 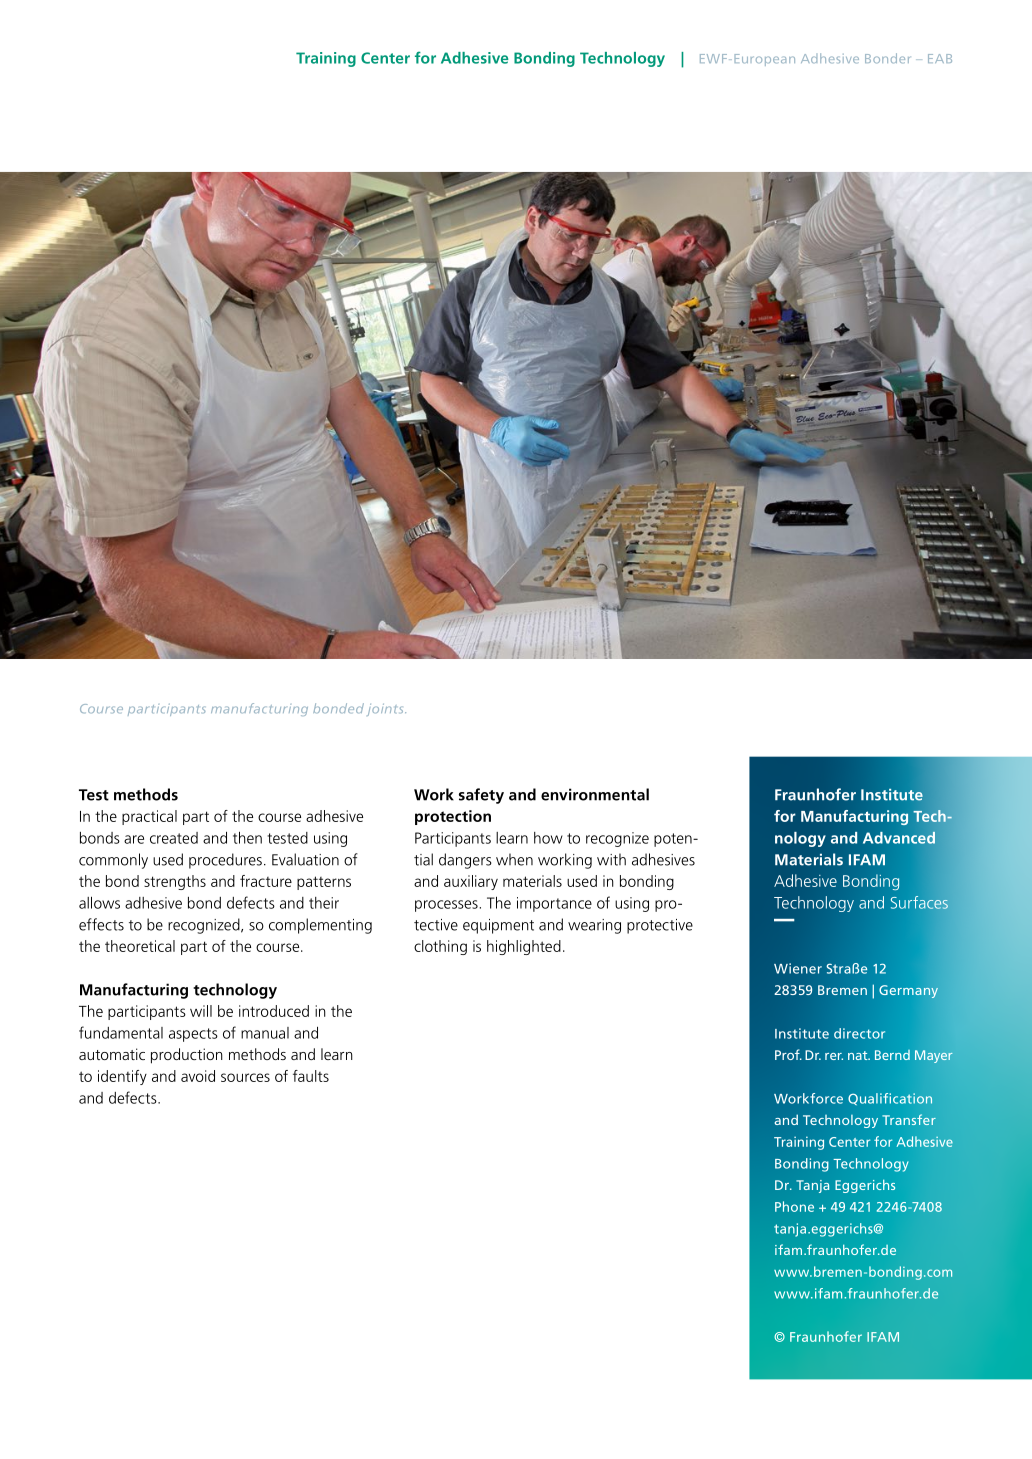 I want to click on Wiener, so click(x=798, y=968).
